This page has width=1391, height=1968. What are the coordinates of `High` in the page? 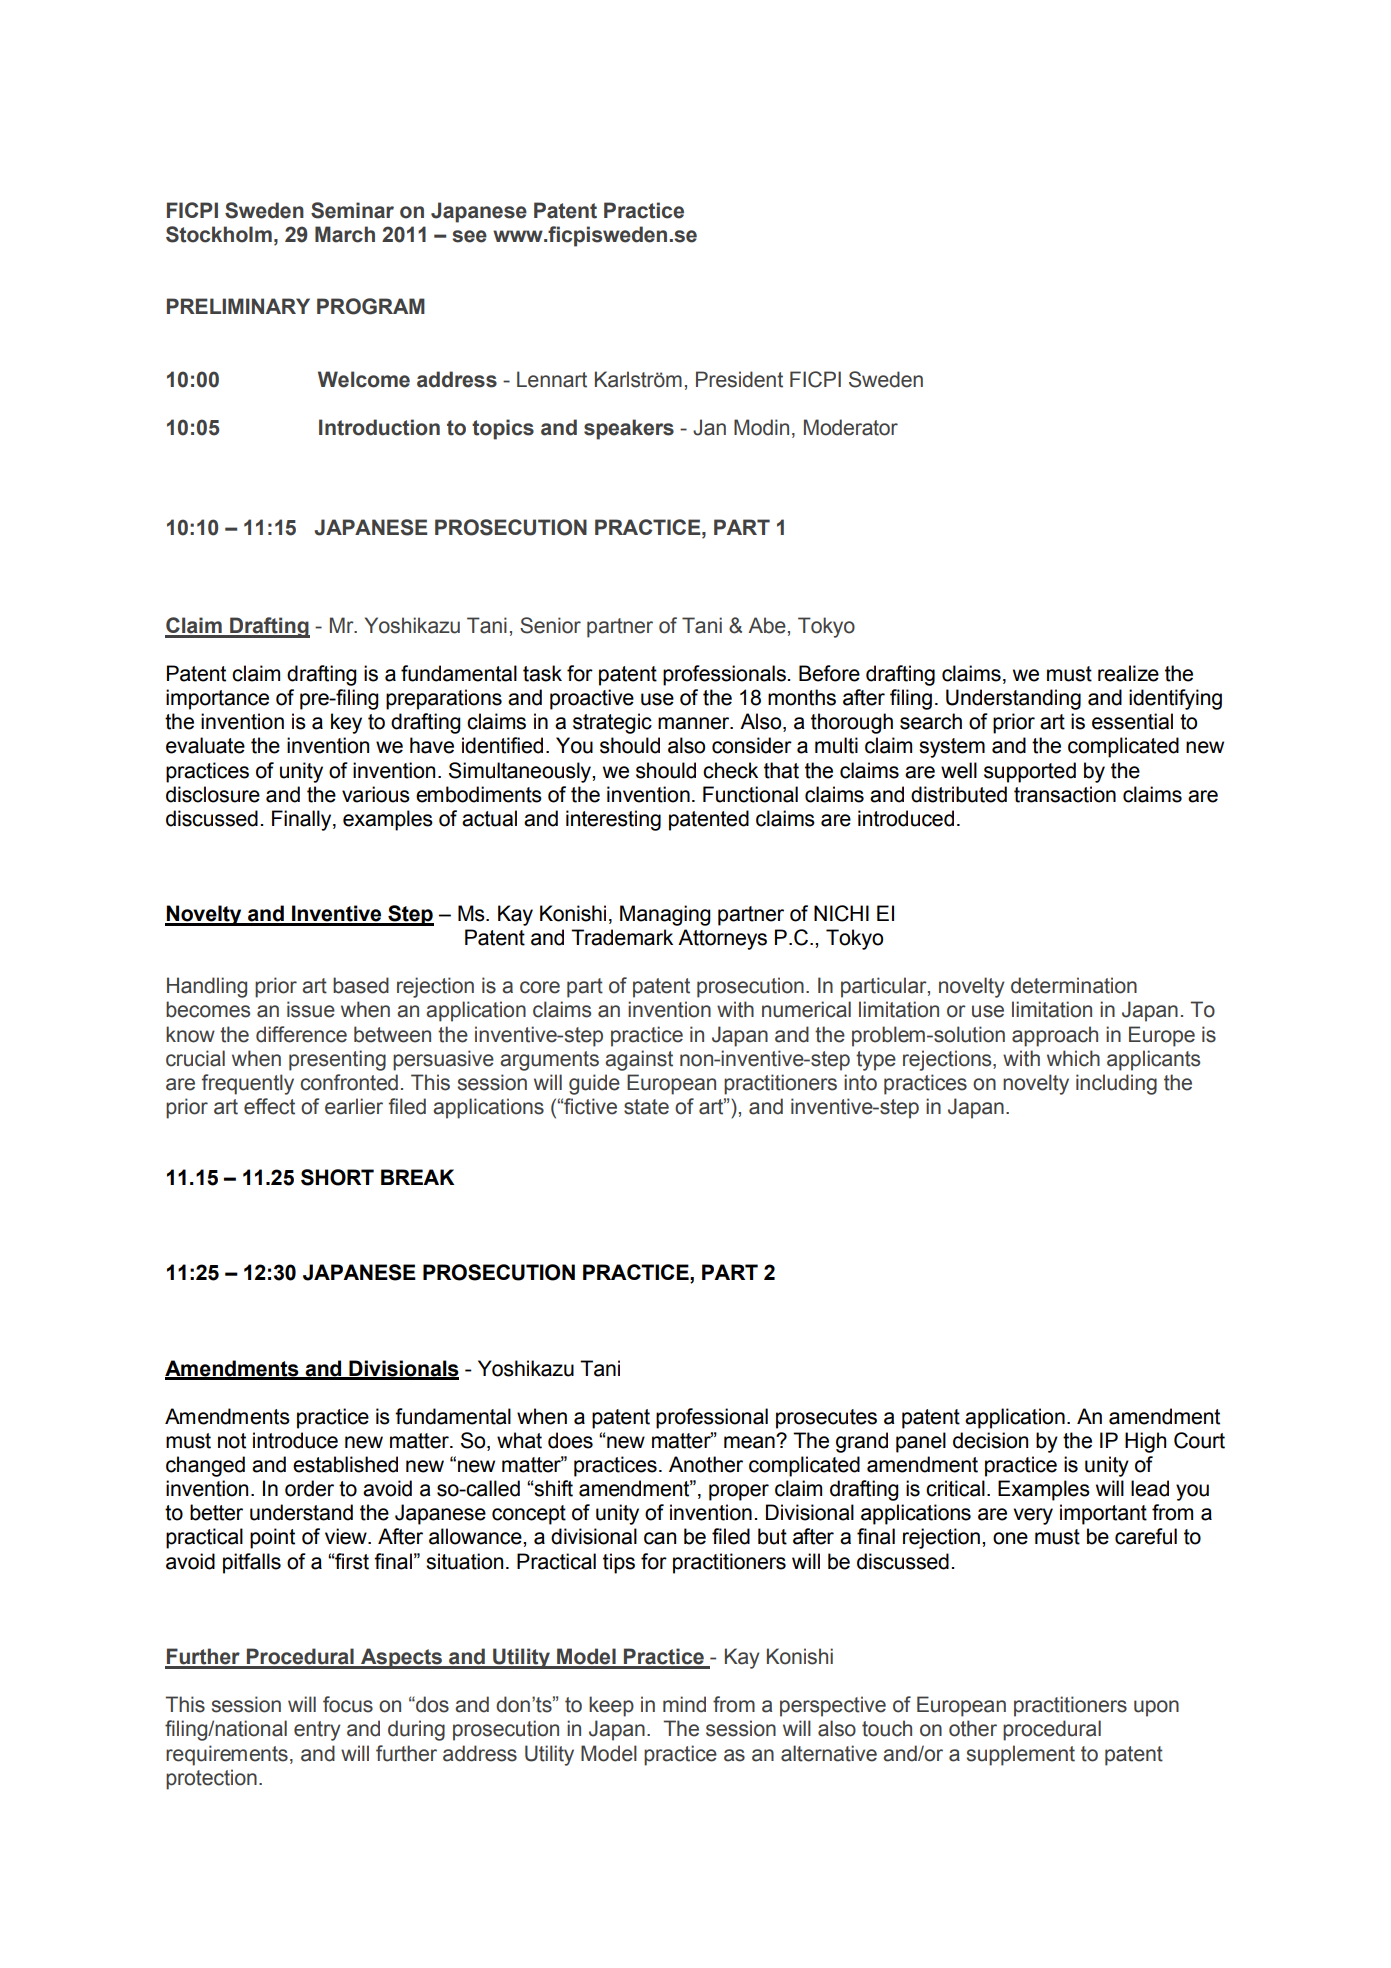 It's located at (1145, 1442).
